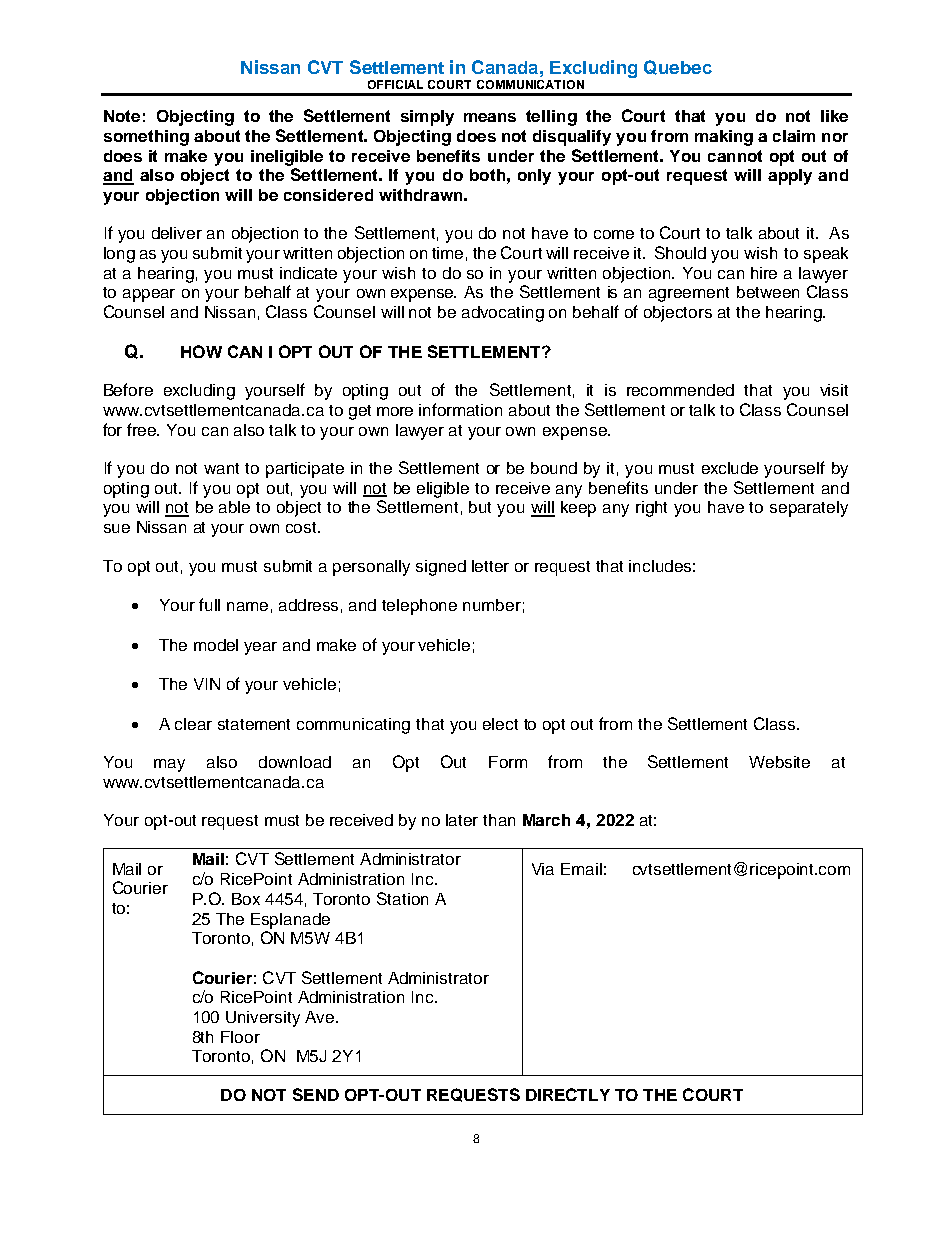  I want to click on making, so click(724, 138).
